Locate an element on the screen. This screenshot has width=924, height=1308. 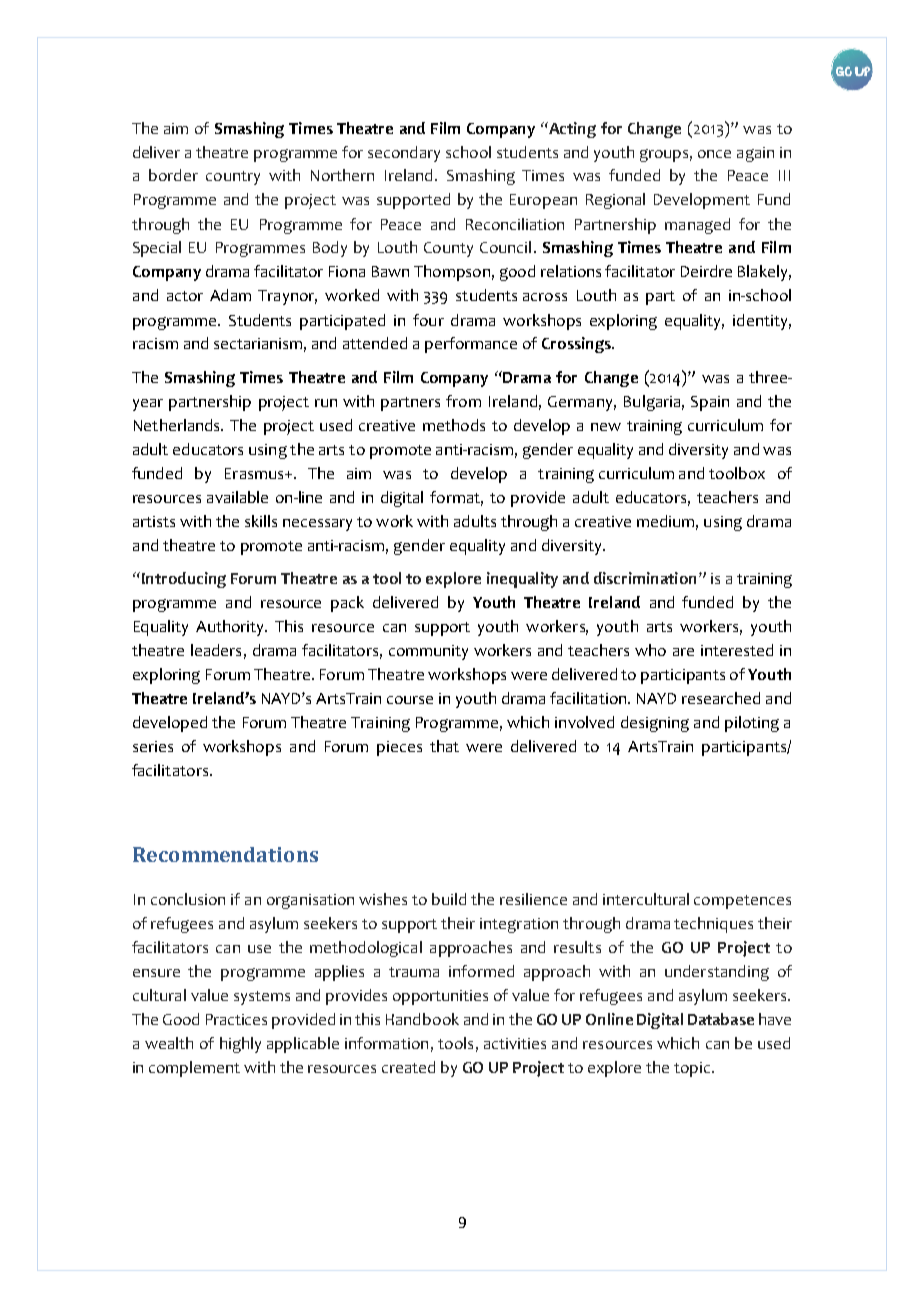
highly is located at coordinates (240, 1045).
